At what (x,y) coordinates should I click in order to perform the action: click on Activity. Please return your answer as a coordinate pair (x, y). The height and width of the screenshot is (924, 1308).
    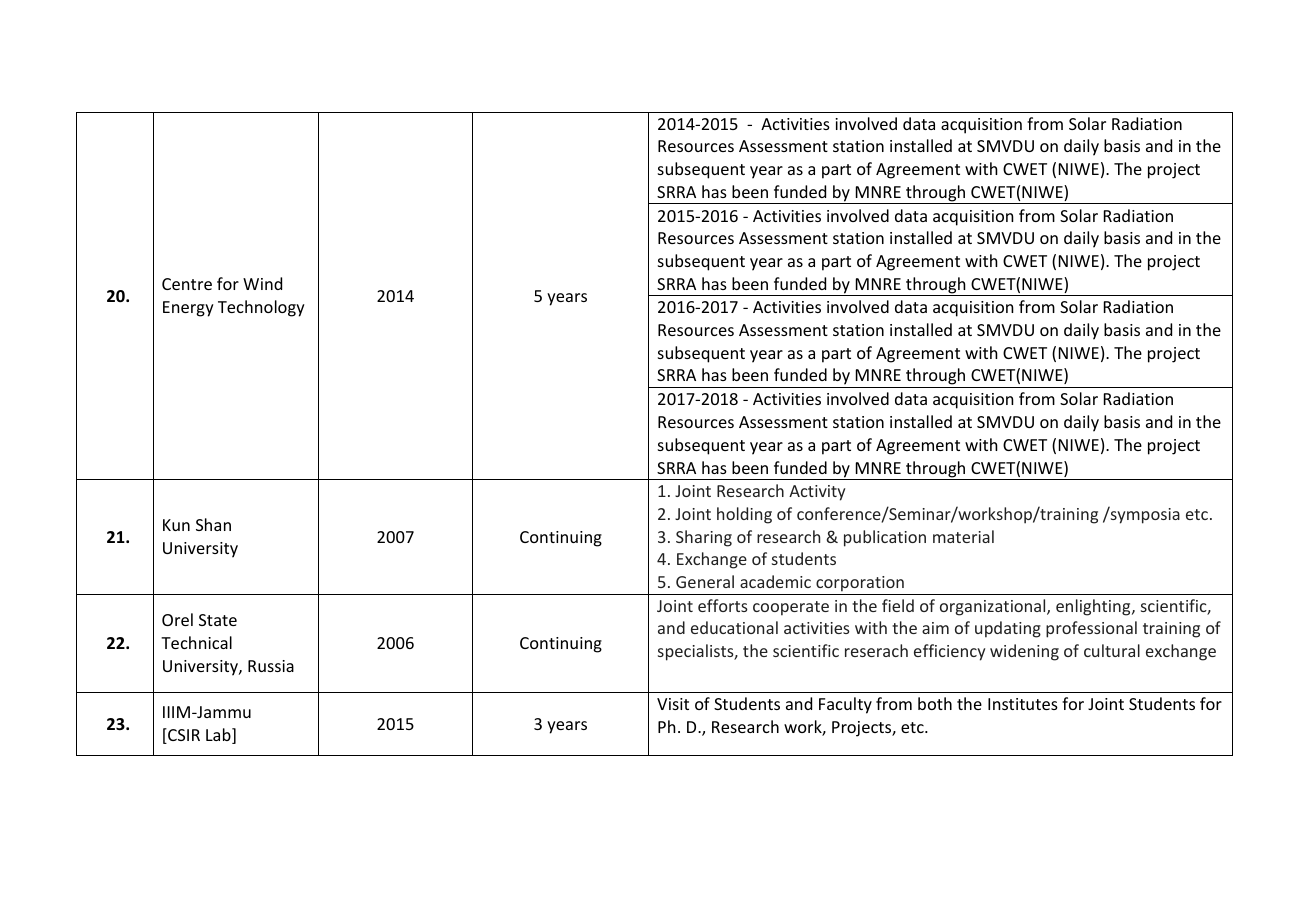
    Looking at the image, I should click on (817, 493).
